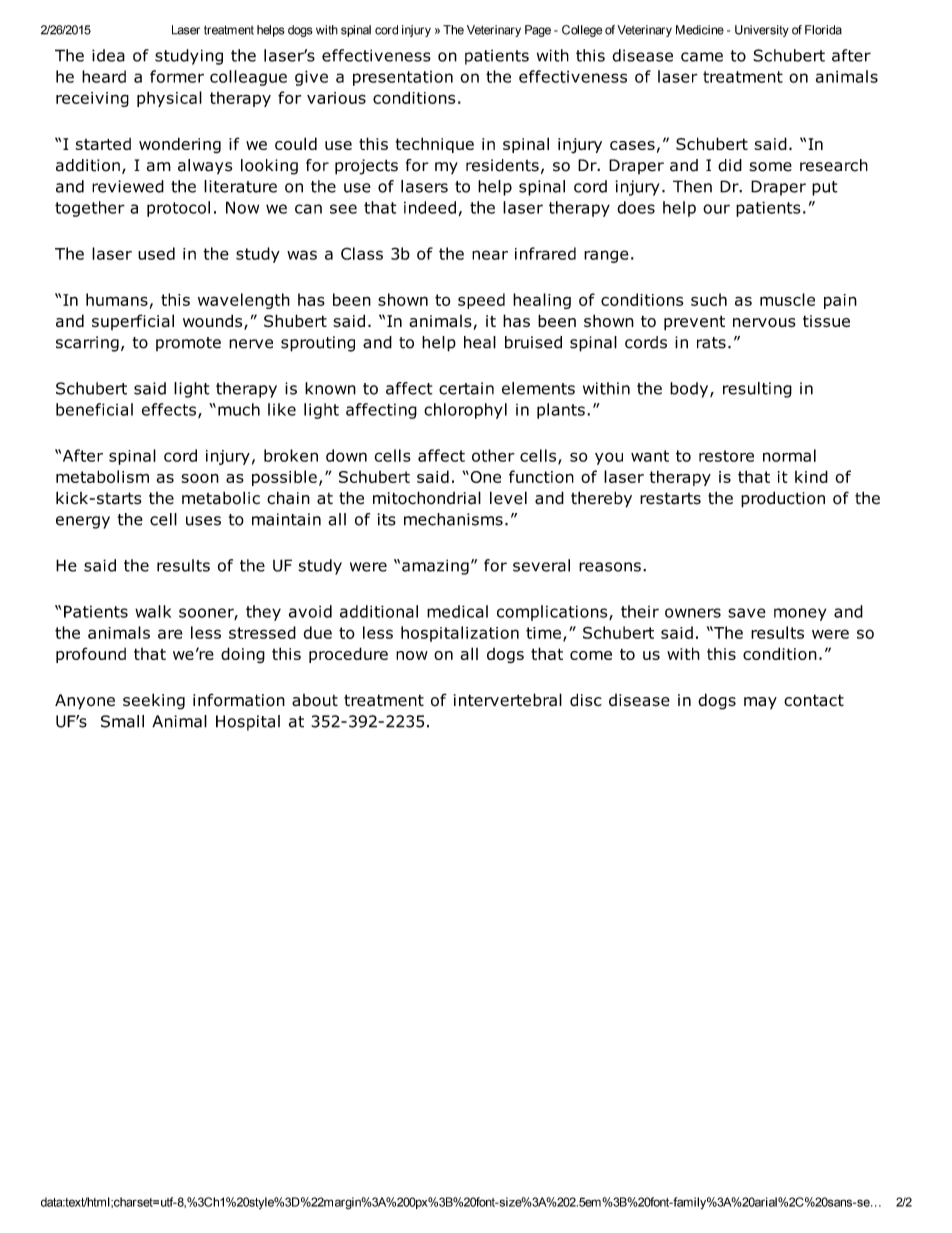 This image has width=952, height=1233. What do you see at coordinates (762, 31) in the image?
I see `University` at bounding box center [762, 31].
